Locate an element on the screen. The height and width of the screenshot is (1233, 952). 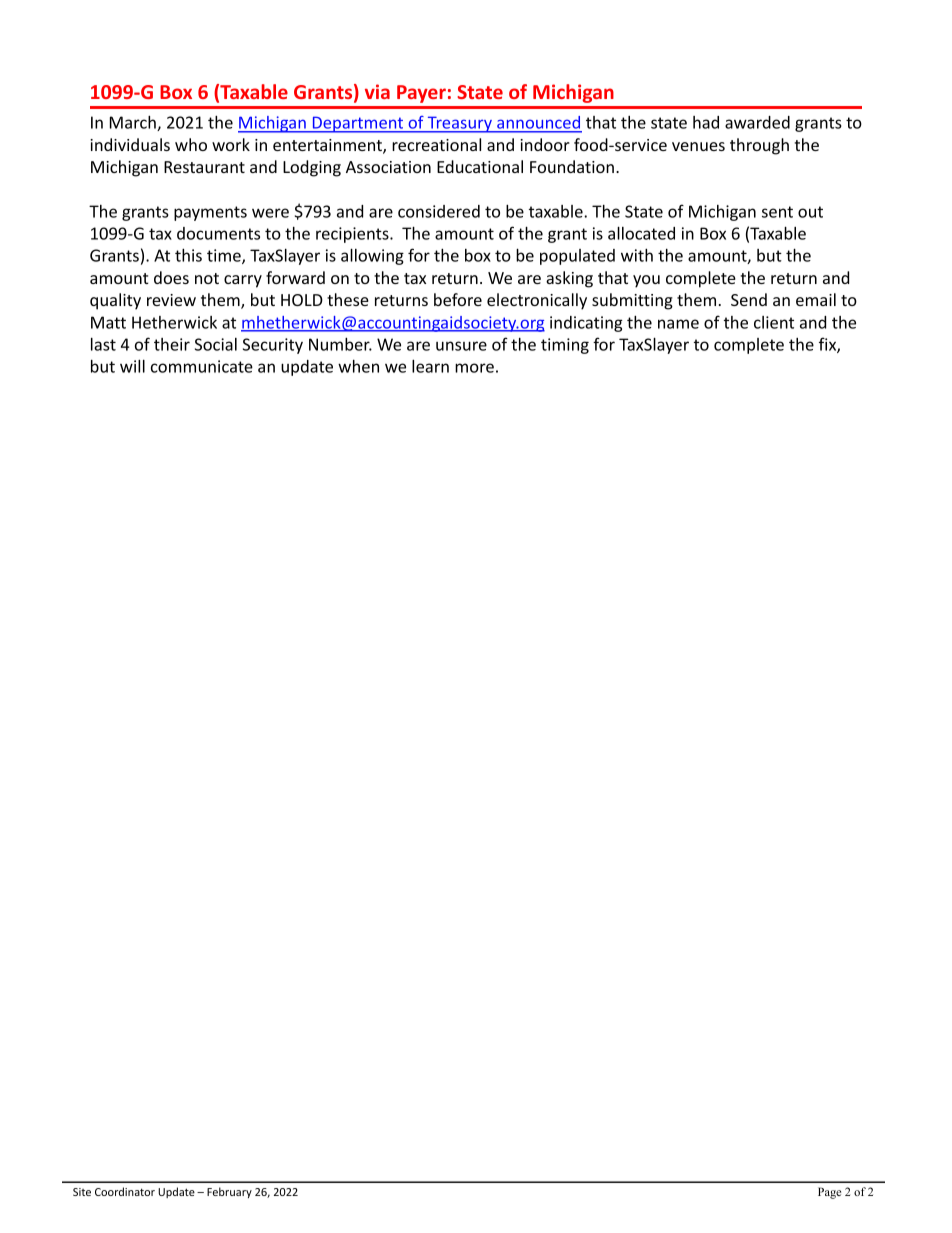
who is located at coordinates (191, 144).
